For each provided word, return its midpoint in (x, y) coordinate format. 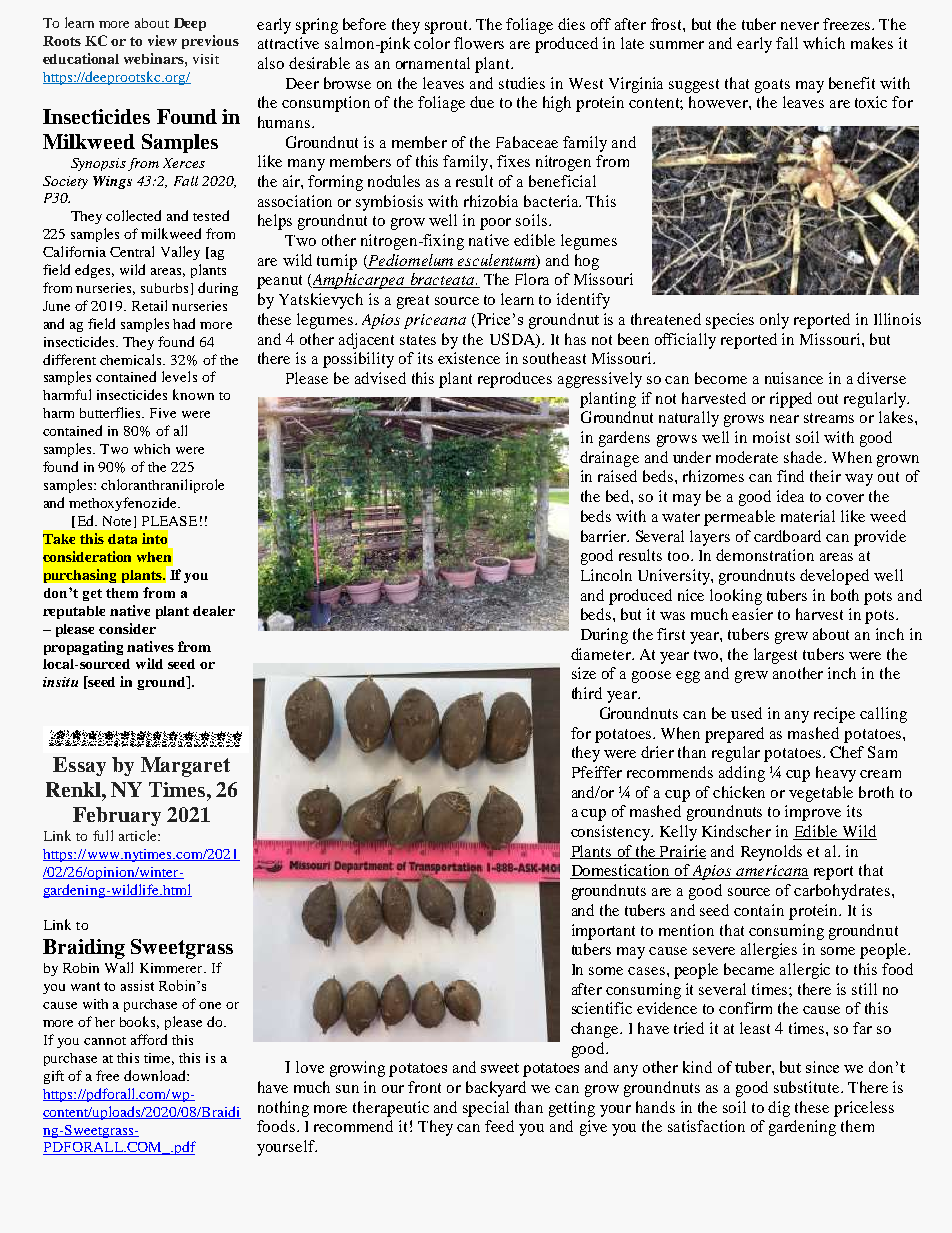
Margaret (185, 767)
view (162, 40)
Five (163, 413)
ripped (791, 400)
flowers (479, 43)
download (156, 1075)
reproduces (515, 380)
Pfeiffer (597, 772)
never (800, 26)
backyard (496, 1089)
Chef (847, 752)
